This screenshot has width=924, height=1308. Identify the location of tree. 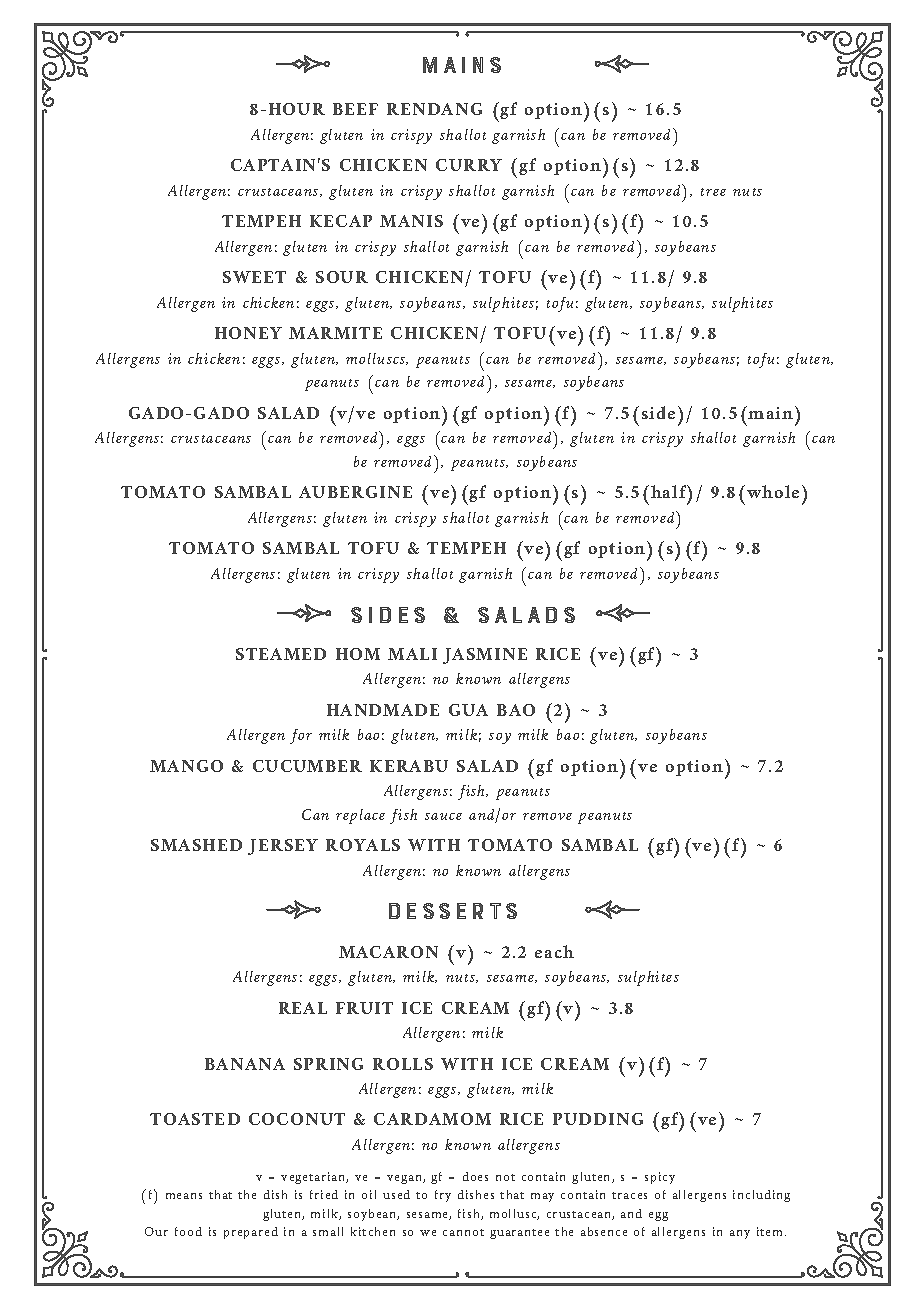
(713, 192).
